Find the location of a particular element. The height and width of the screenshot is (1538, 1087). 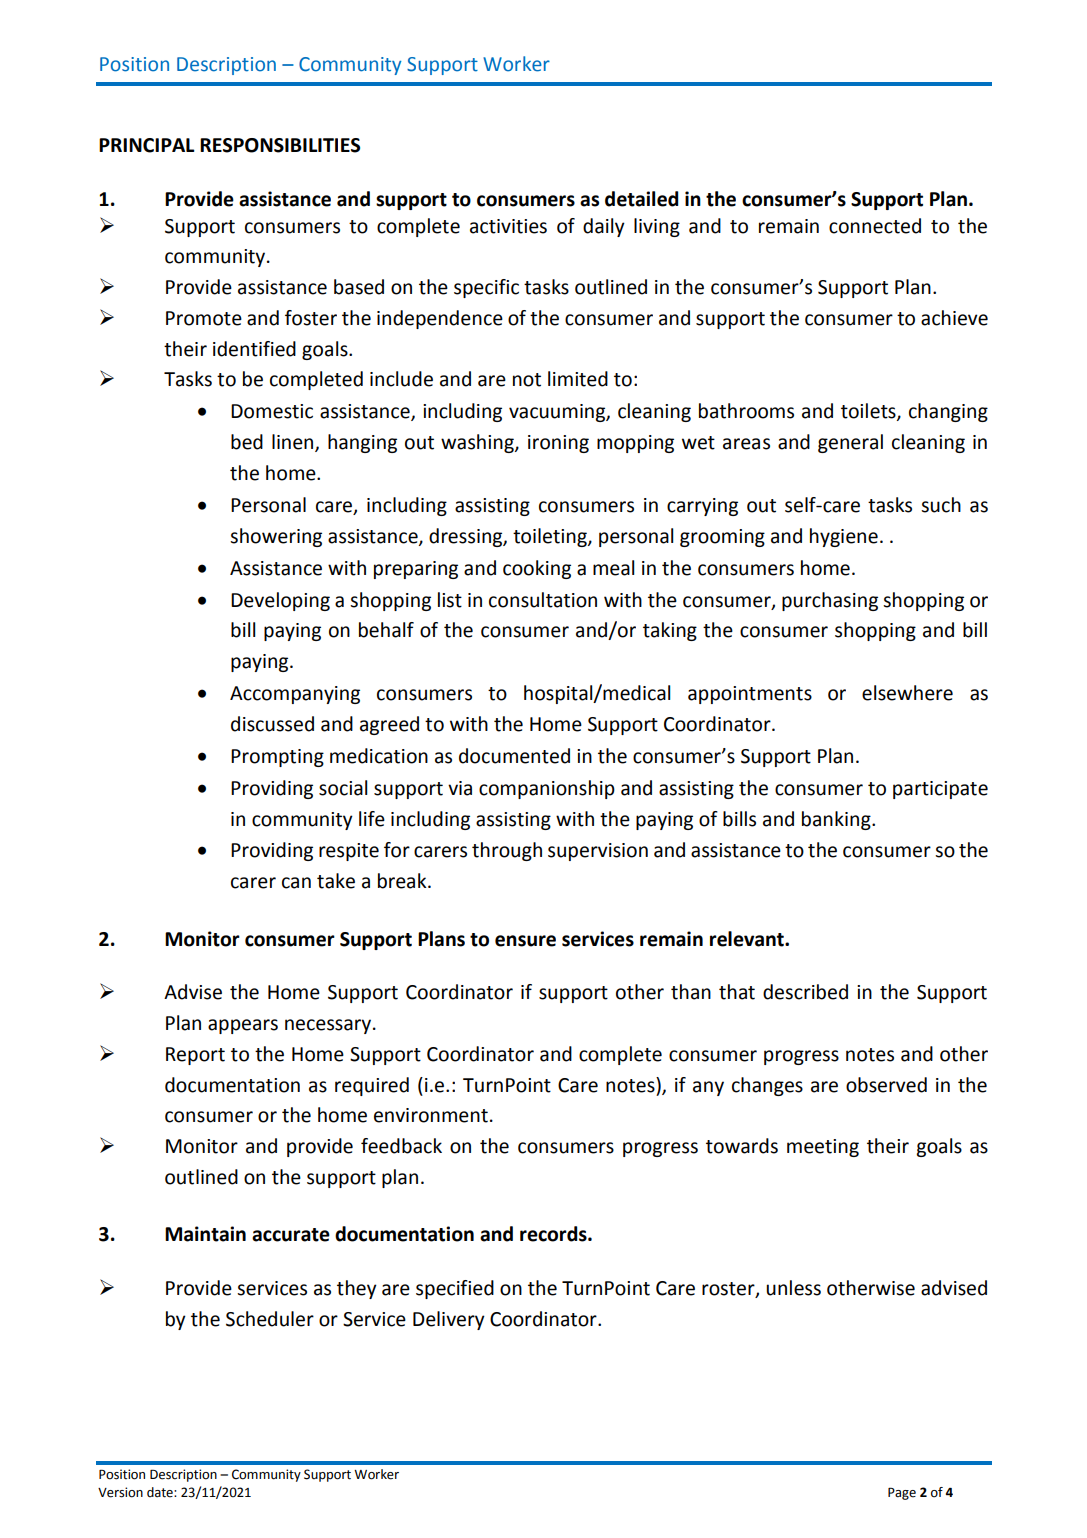

purchasing is located at coordinates (830, 601).
